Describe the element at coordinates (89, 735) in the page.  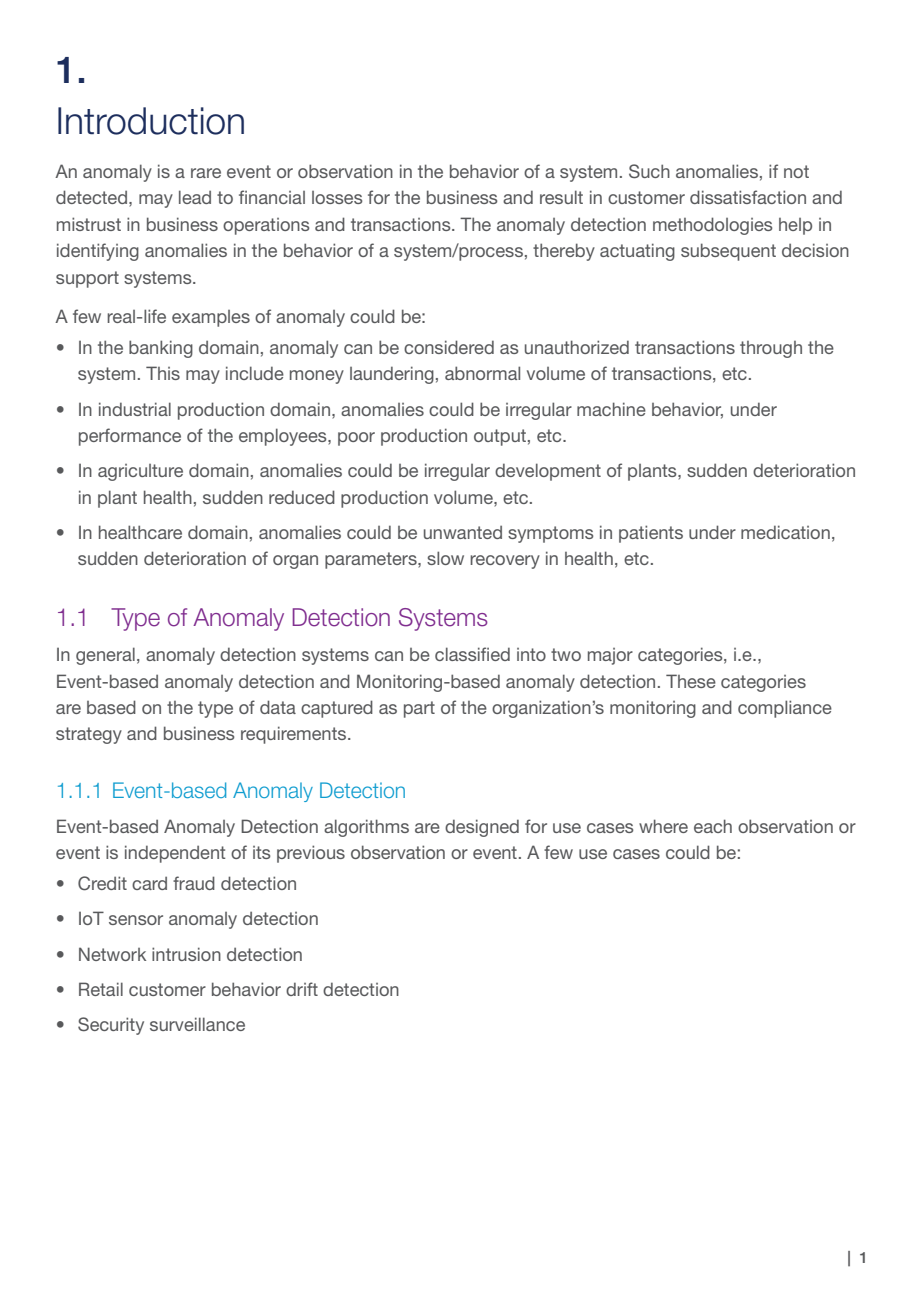
I see `strategy` at that location.
